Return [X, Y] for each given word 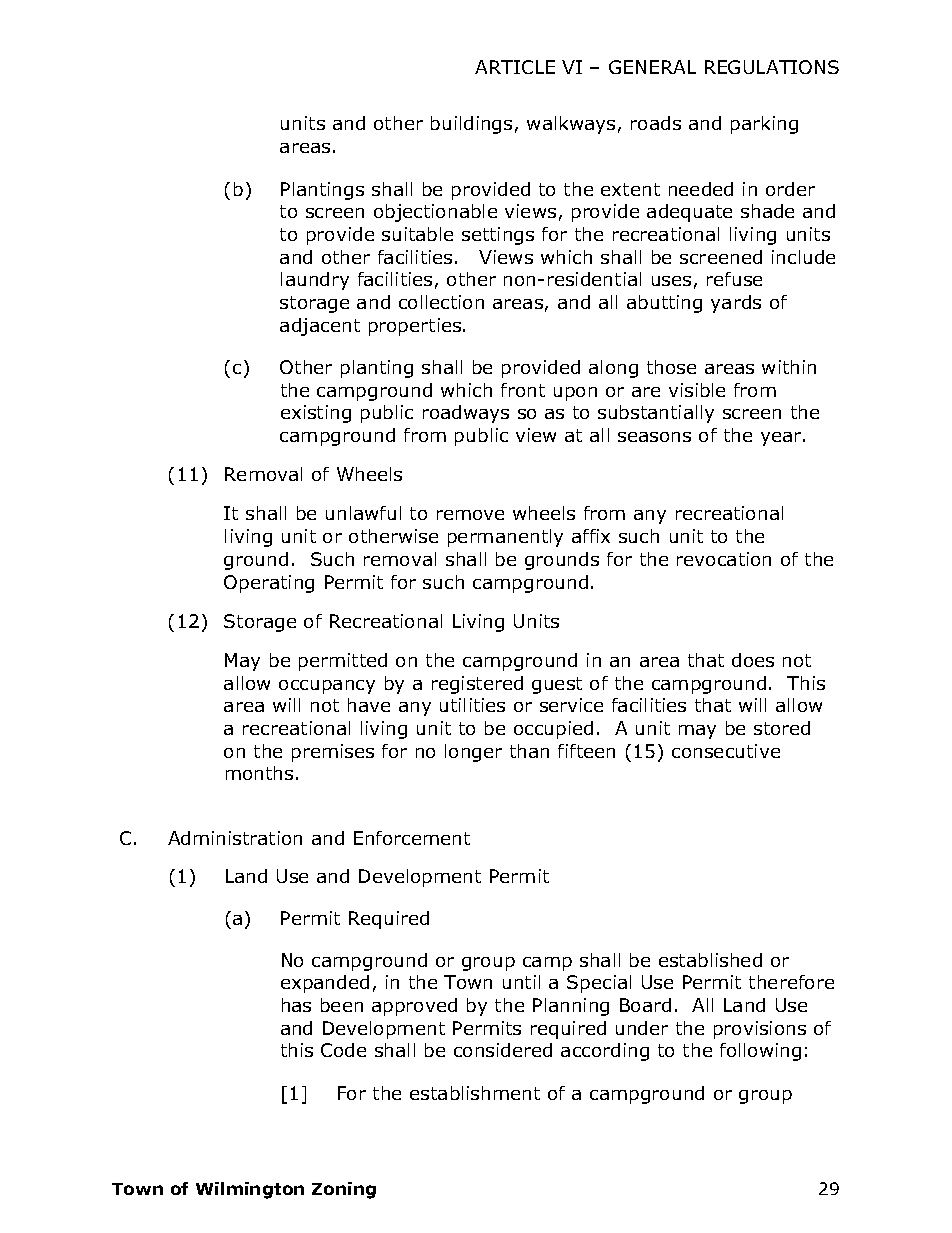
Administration [235, 838]
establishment [475, 1093]
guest [557, 685]
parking [764, 125]
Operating [269, 584]
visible [697, 390]
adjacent [320, 327]
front [523, 390]
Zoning [344, 1190]
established [710, 960]
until [521, 982]
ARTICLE [515, 67]
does [753, 660]
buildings [471, 125]
